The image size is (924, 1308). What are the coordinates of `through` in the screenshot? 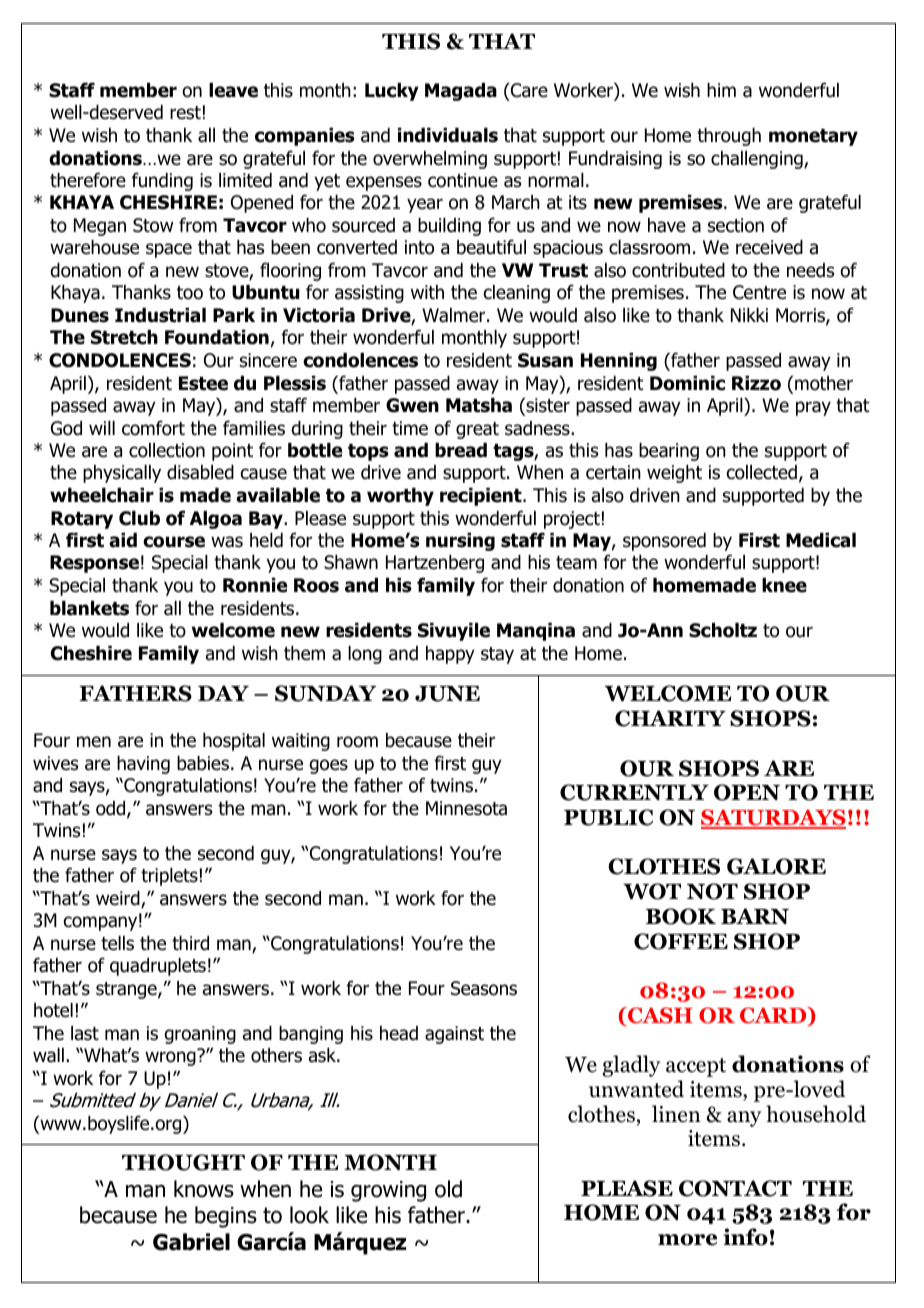 It's located at (729, 137).
